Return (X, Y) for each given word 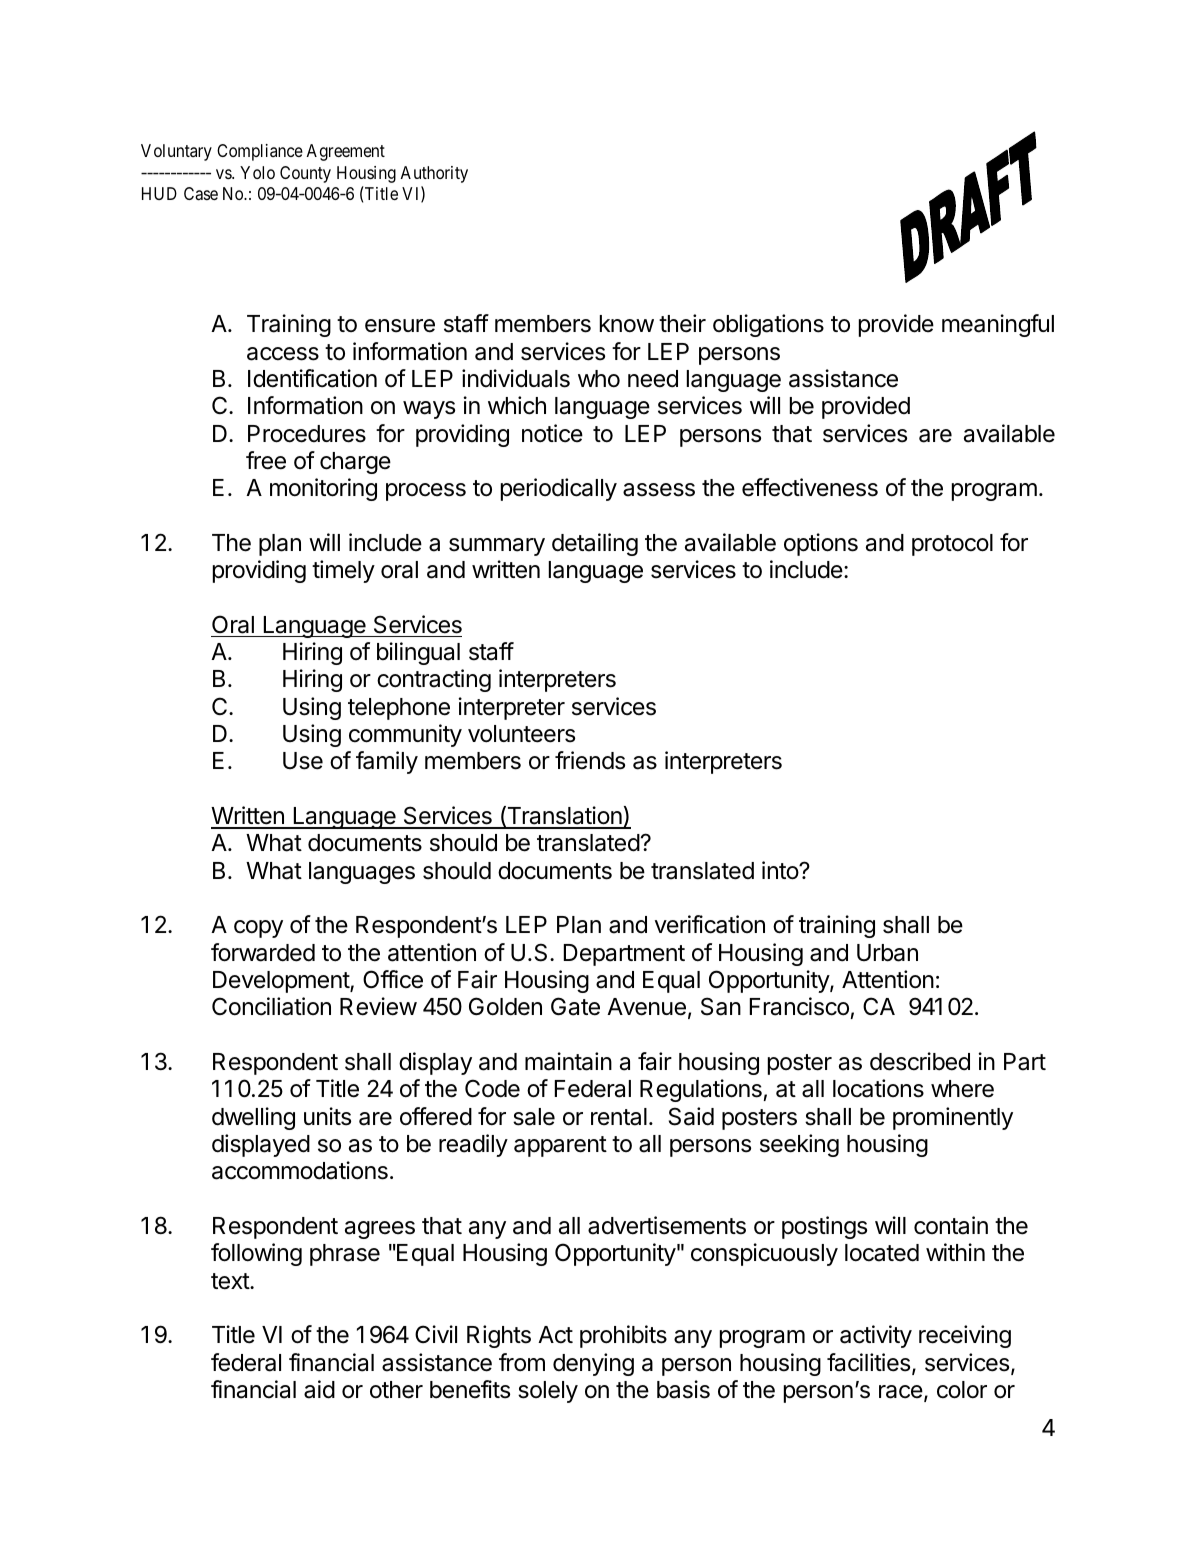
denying (593, 1364)
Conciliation (271, 1006)
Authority (434, 174)
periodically (559, 489)
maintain (568, 1061)
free (266, 460)
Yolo (257, 172)
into (781, 870)
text (231, 1281)
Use (303, 761)
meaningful (998, 325)
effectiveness (810, 487)
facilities (868, 1362)
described (920, 1061)
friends (590, 760)
